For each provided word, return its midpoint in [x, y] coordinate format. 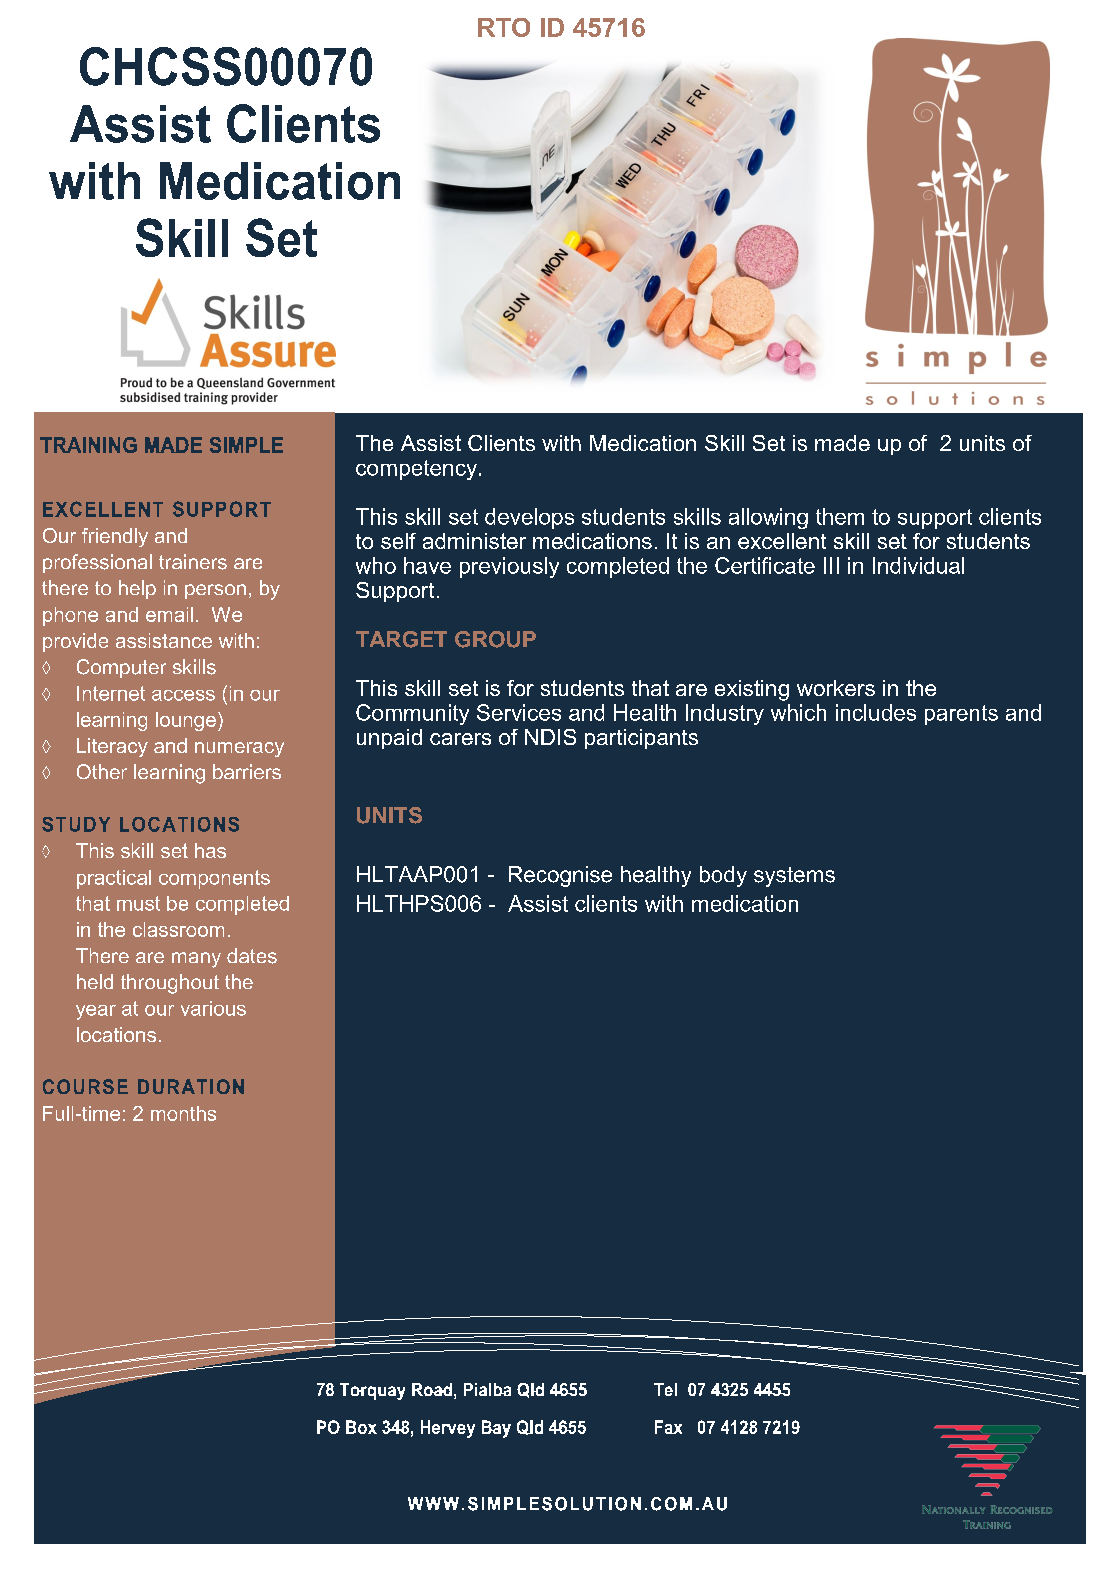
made [842, 443]
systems [794, 877]
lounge [186, 721]
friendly [115, 537]
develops [529, 518]
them [840, 516]
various [213, 1008]
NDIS [550, 737]
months [183, 1113]
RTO [504, 27]
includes [876, 712]
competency [416, 470]
